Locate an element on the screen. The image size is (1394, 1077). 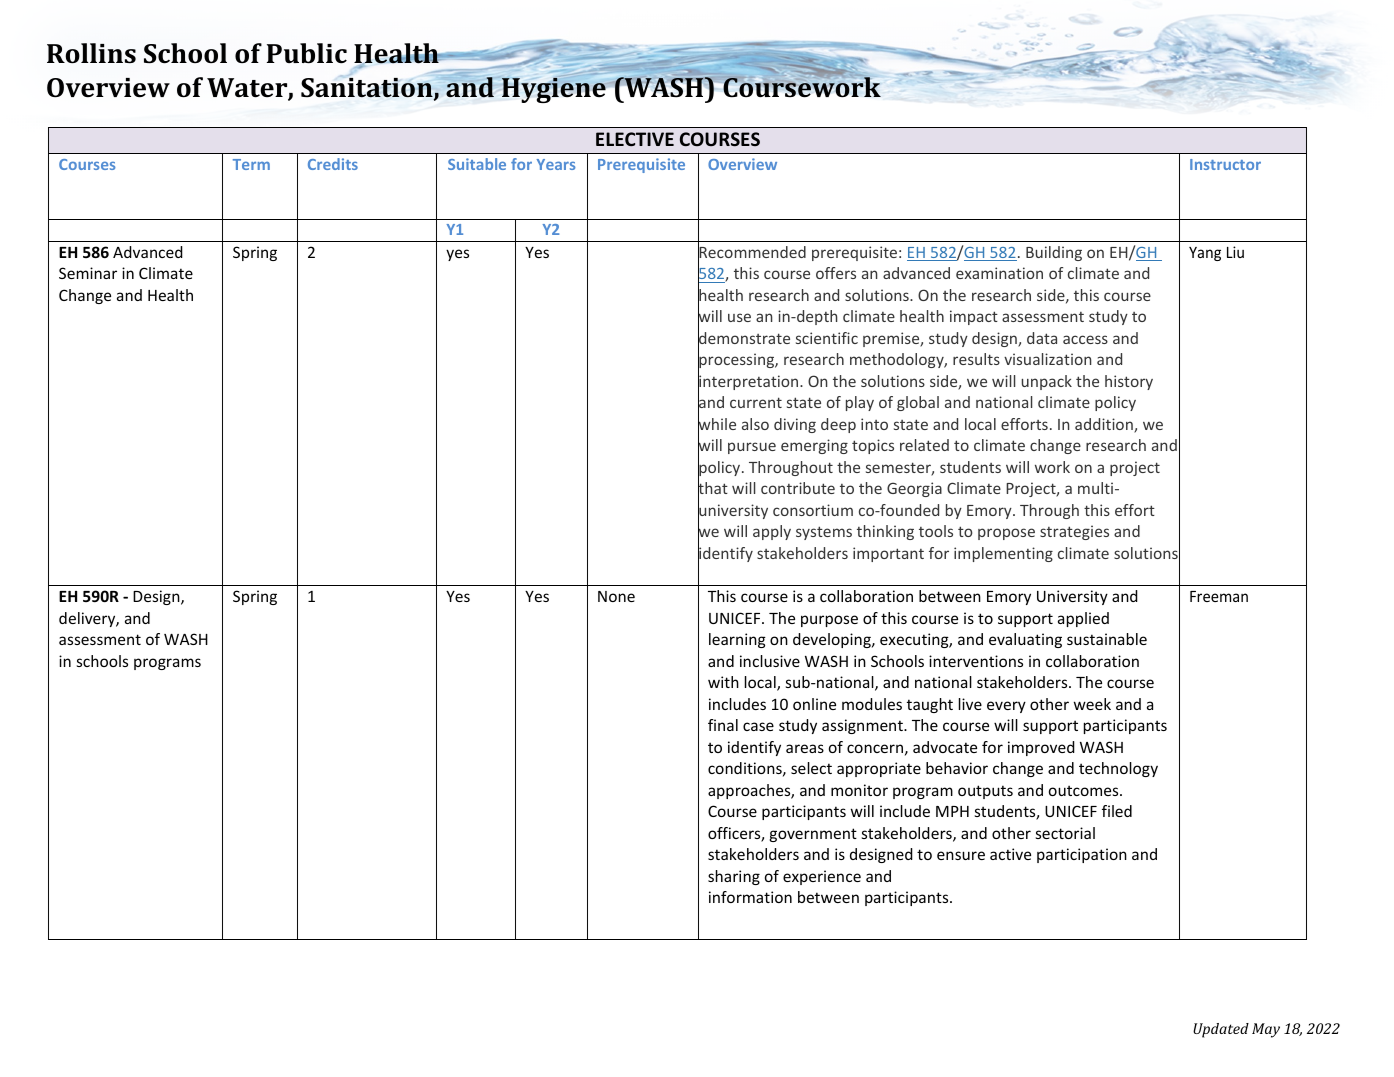
None is located at coordinates (616, 596).
